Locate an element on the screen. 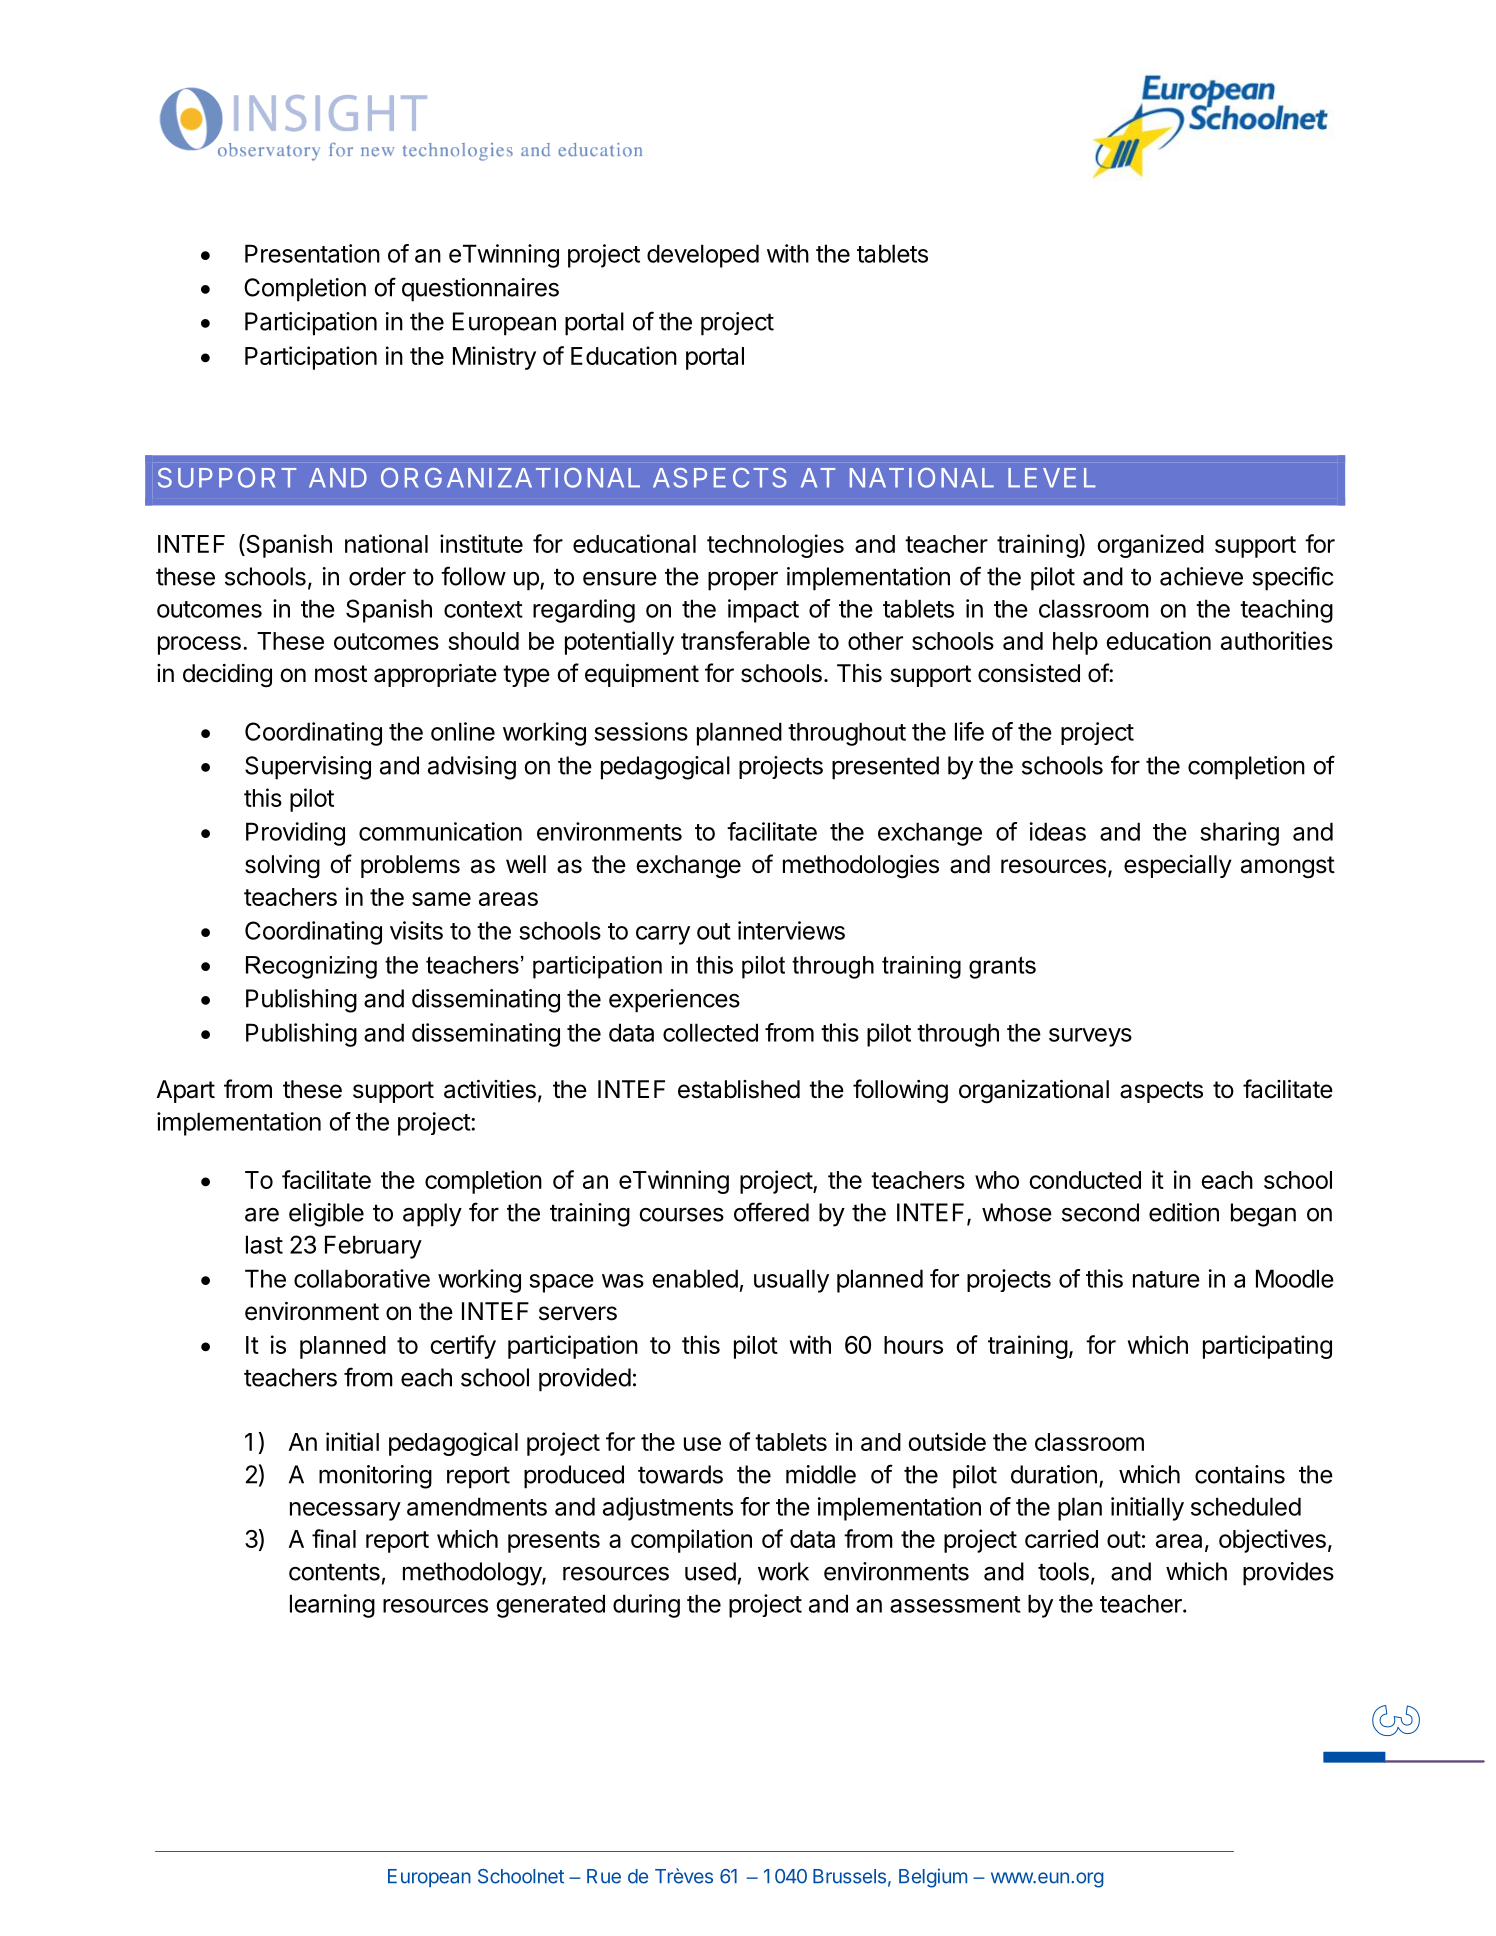 Image resolution: width=1496 pixels, height=1936 pixels. collaborative is located at coordinates (362, 1278).
